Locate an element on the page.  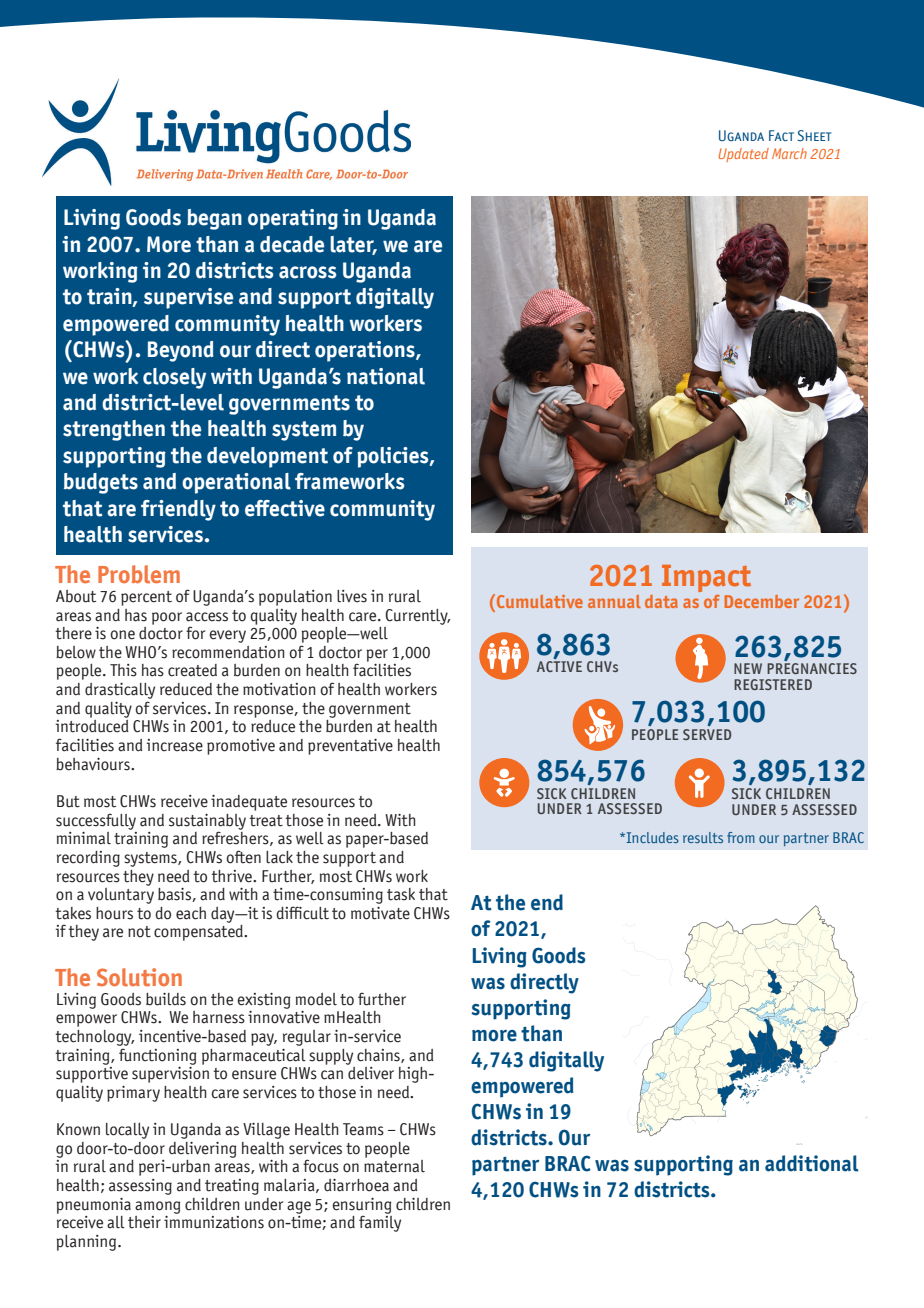
motivate is located at coordinates (380, 913).
